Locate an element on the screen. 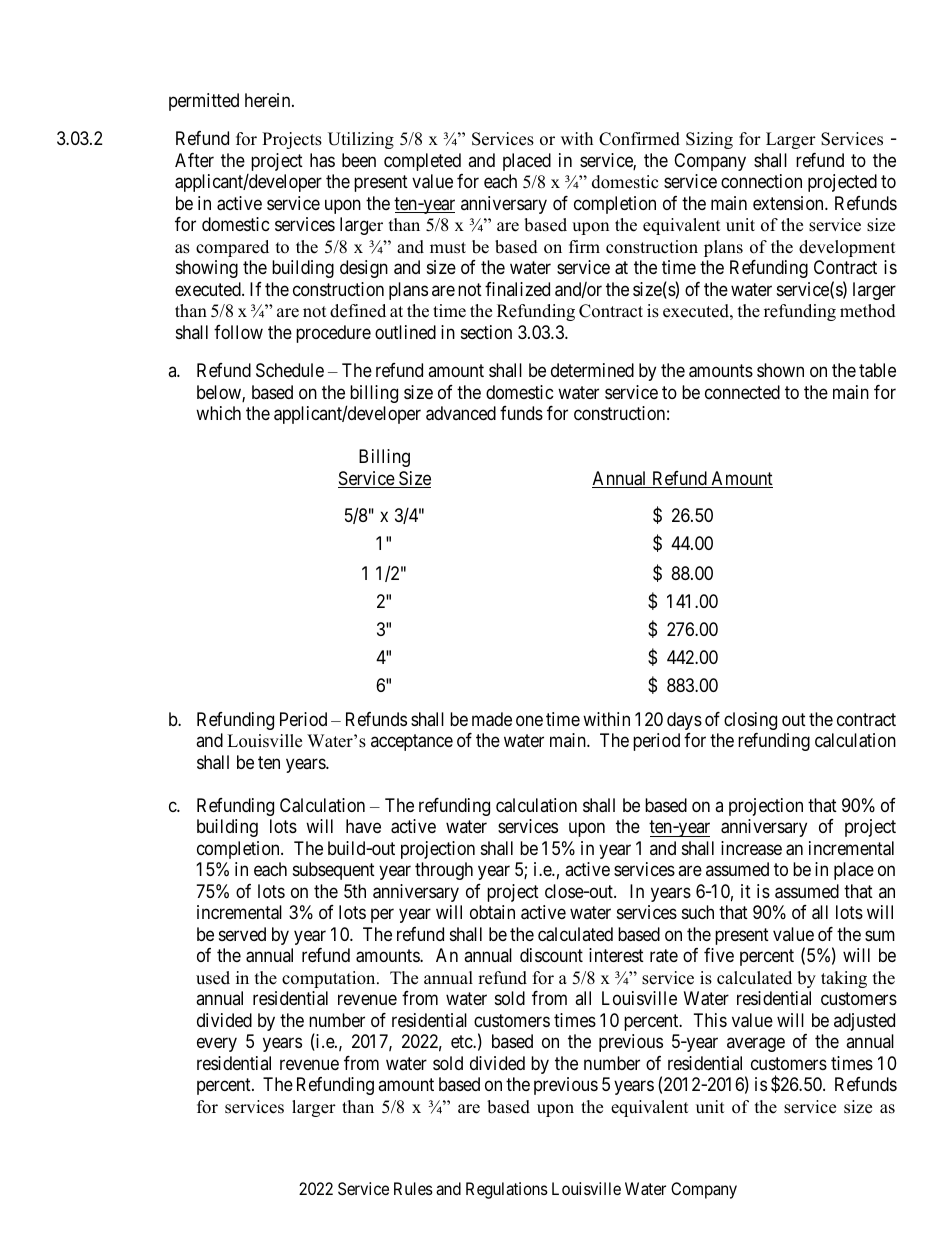 The image size is (952, 1233). closing is located at coordinates (750, 721).
